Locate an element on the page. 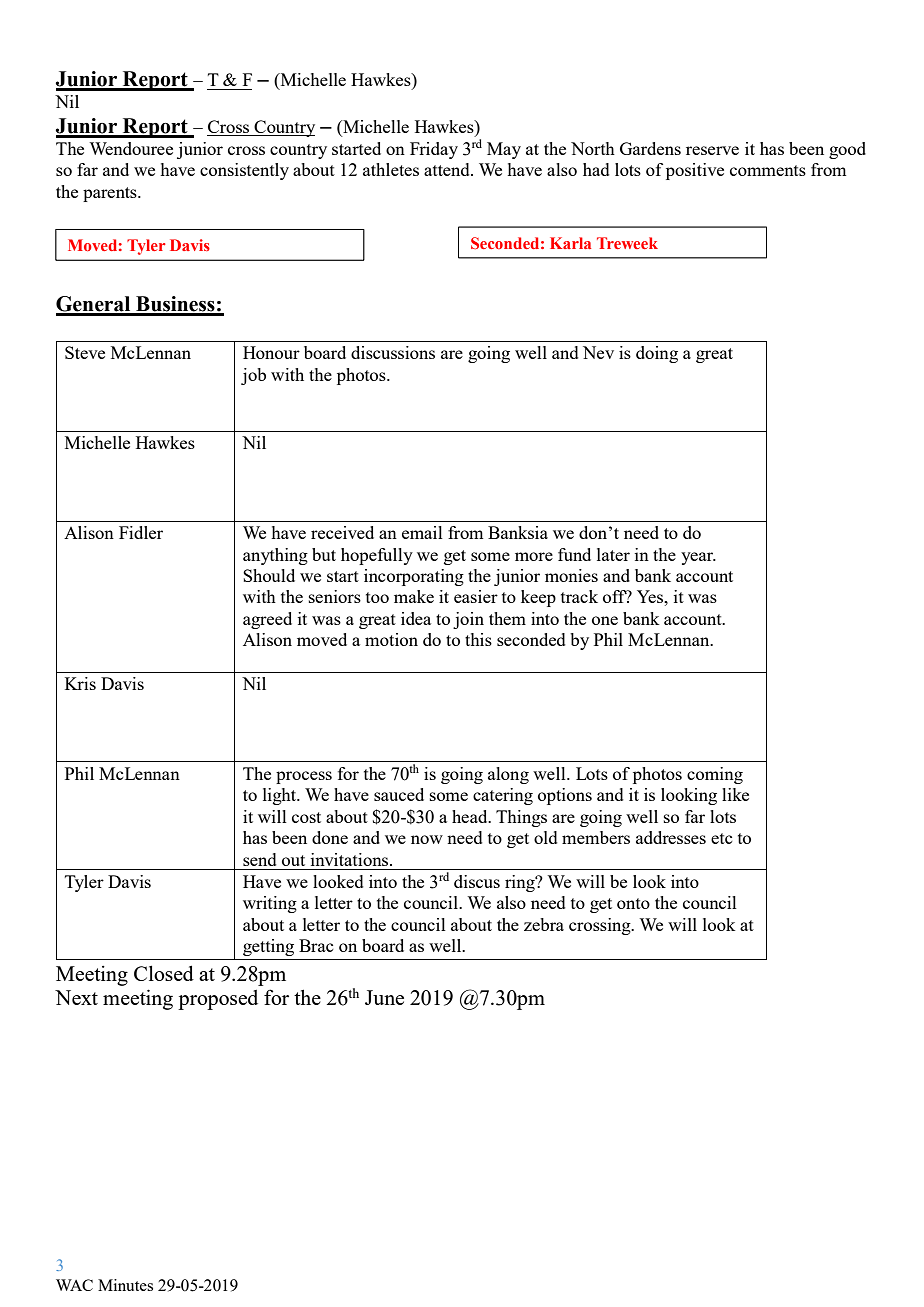 This document has height=1307, width=924. parents is located at coordinates (111, 194).
